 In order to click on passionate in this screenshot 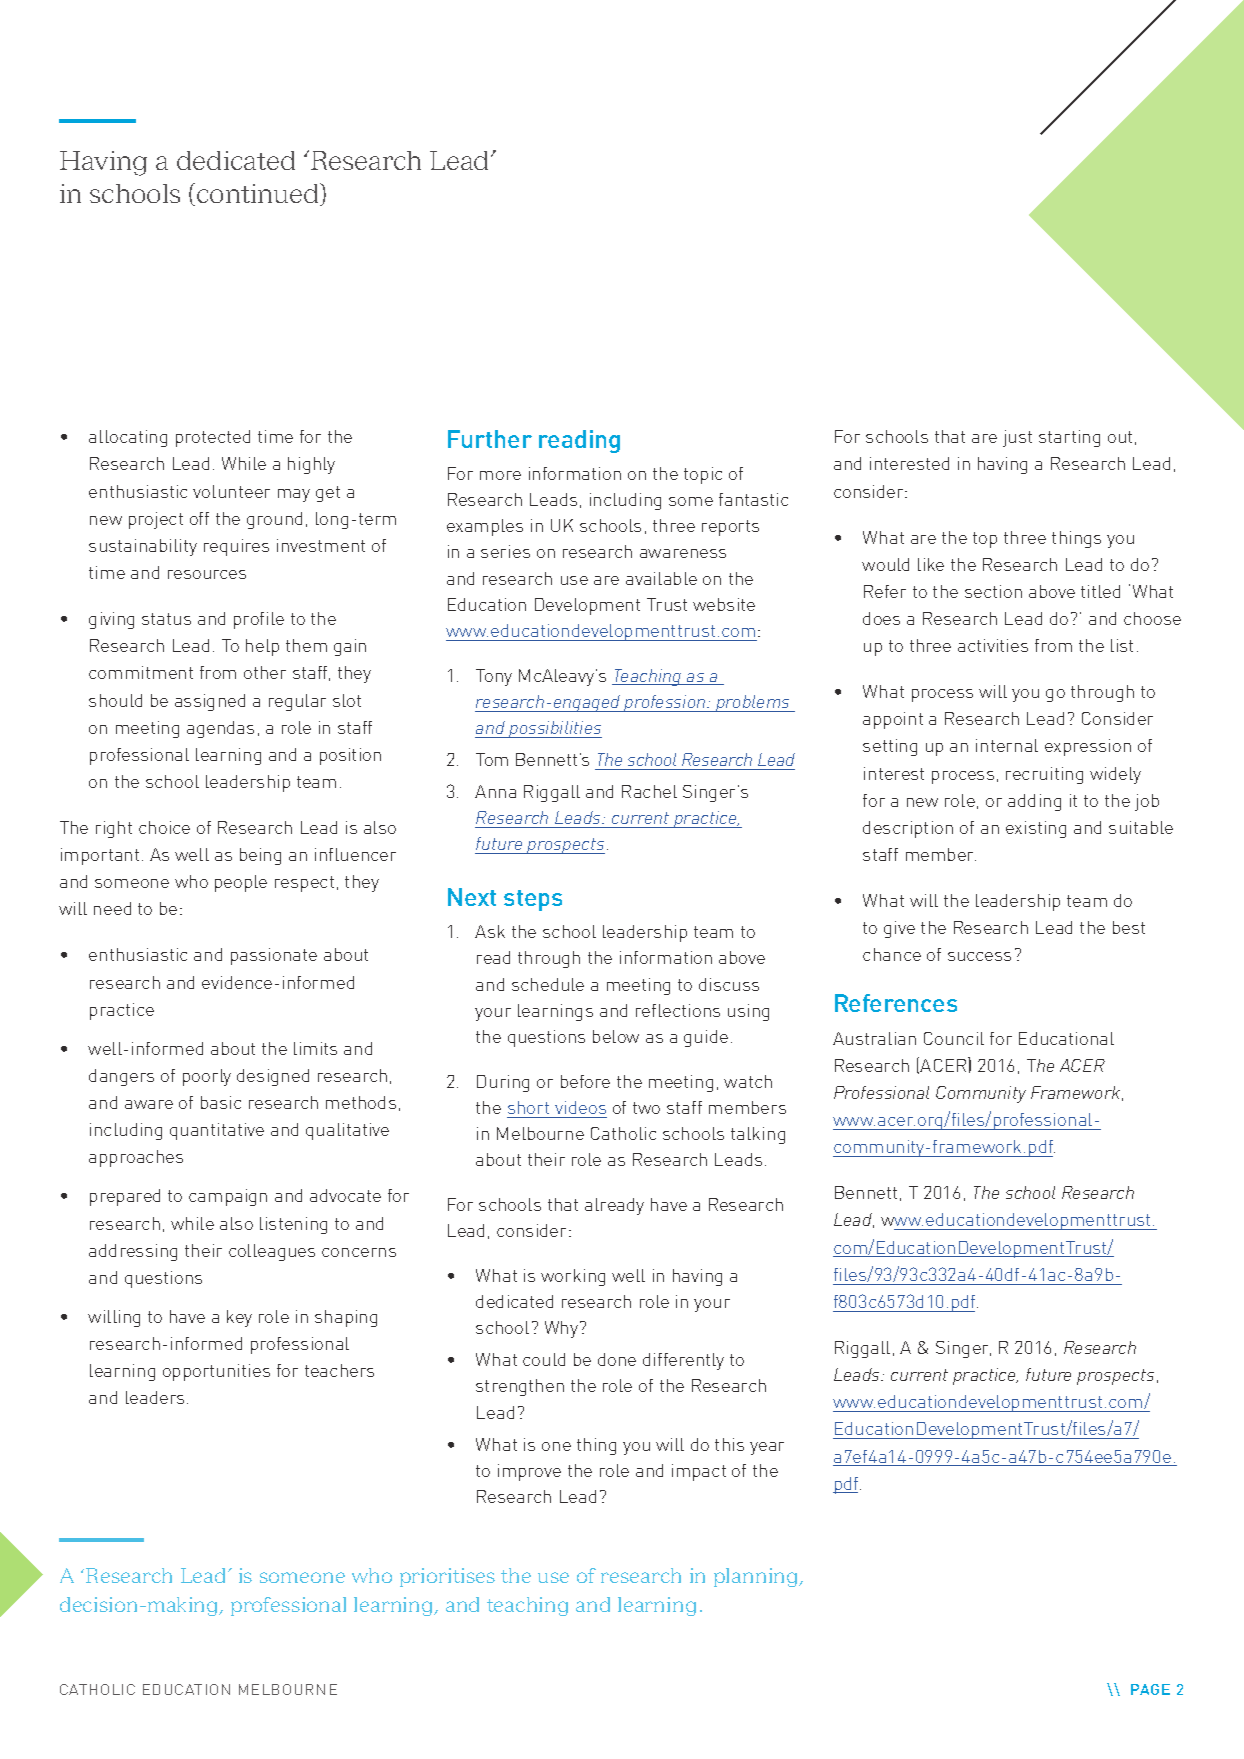, I will do `click(274, 956)`.
